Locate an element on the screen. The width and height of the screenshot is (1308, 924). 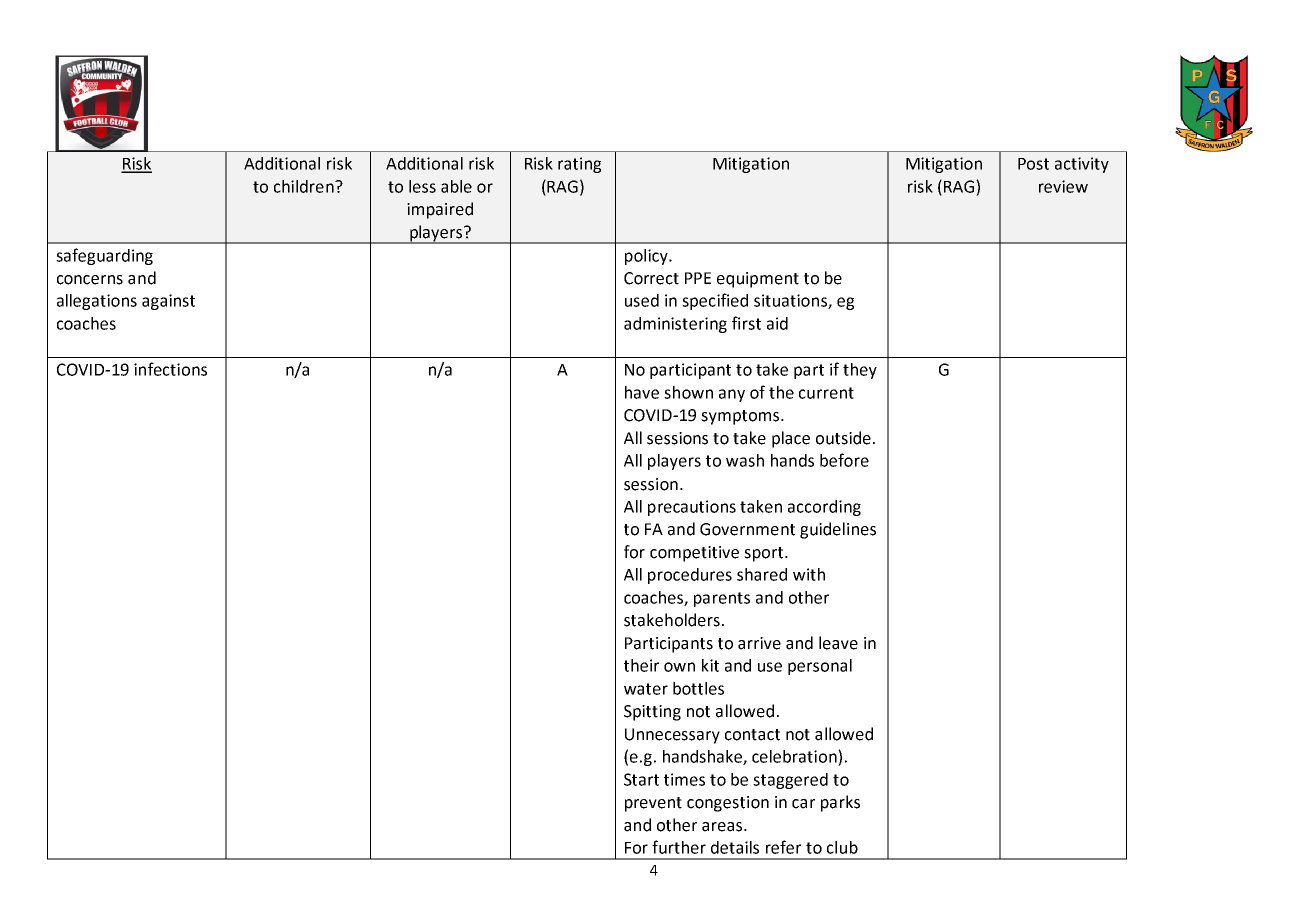
have is located at coordinates (642, 392).
